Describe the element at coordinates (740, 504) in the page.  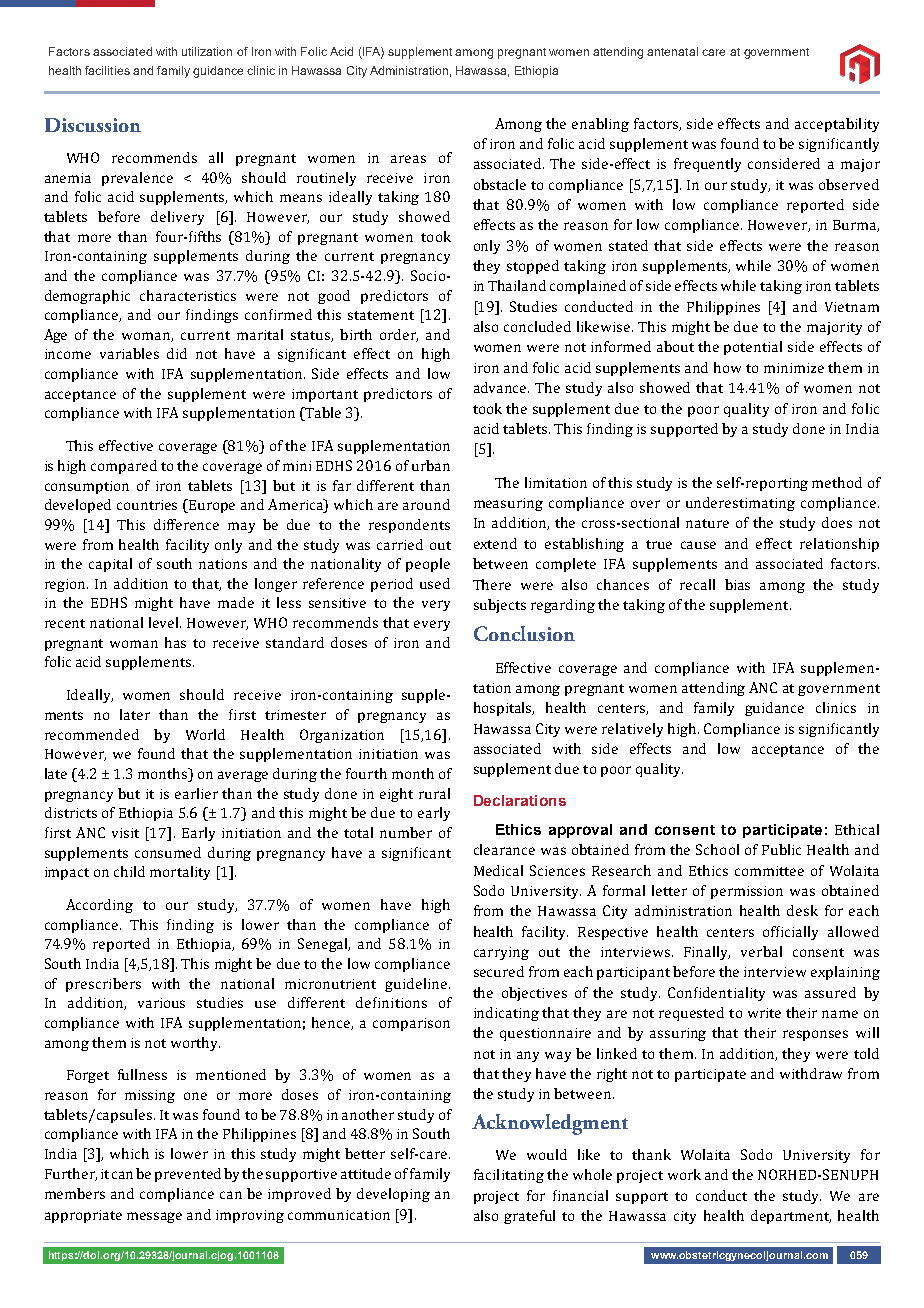
I see `underestimating` at that location.
